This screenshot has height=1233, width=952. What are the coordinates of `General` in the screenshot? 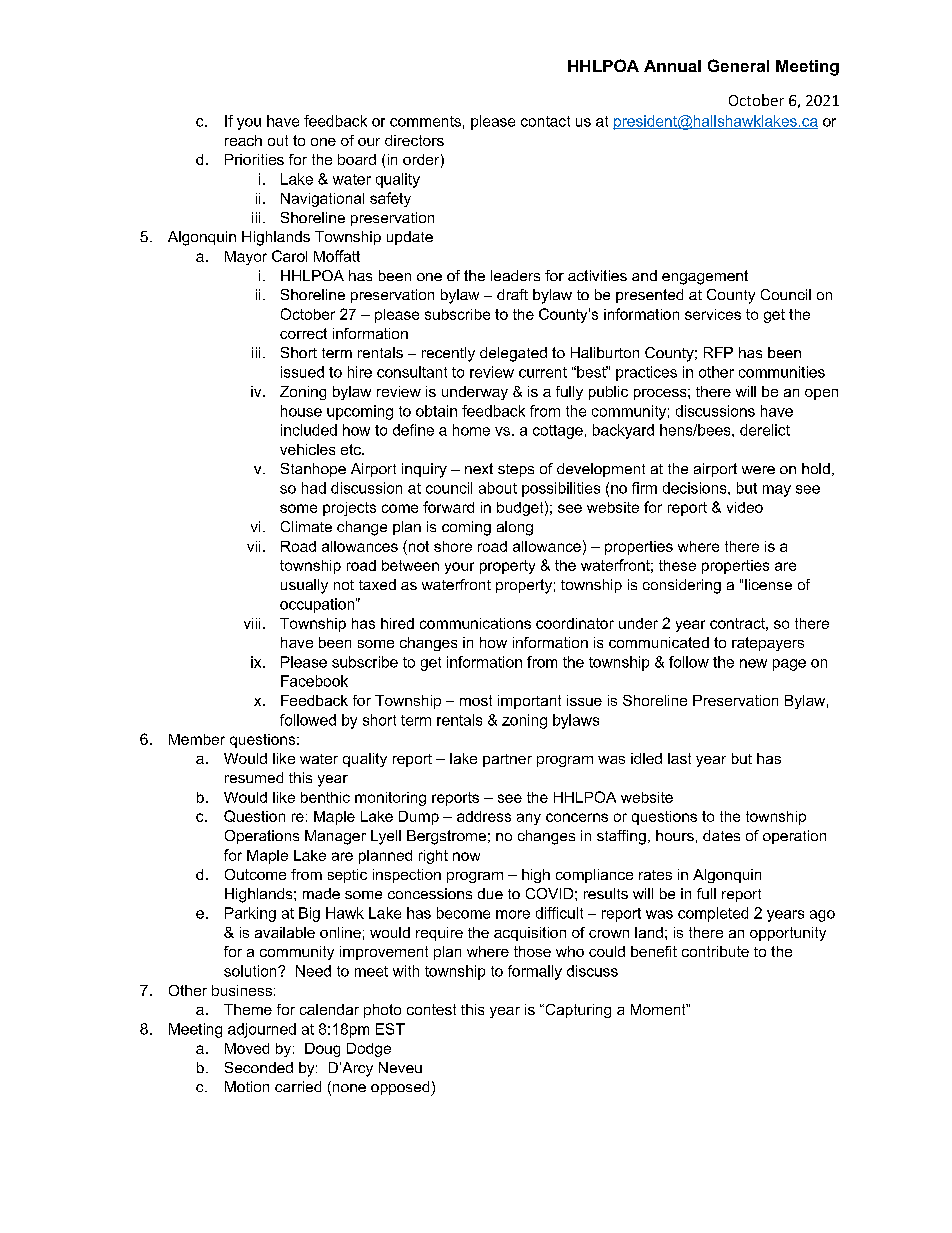 It's located at (738, 65).
